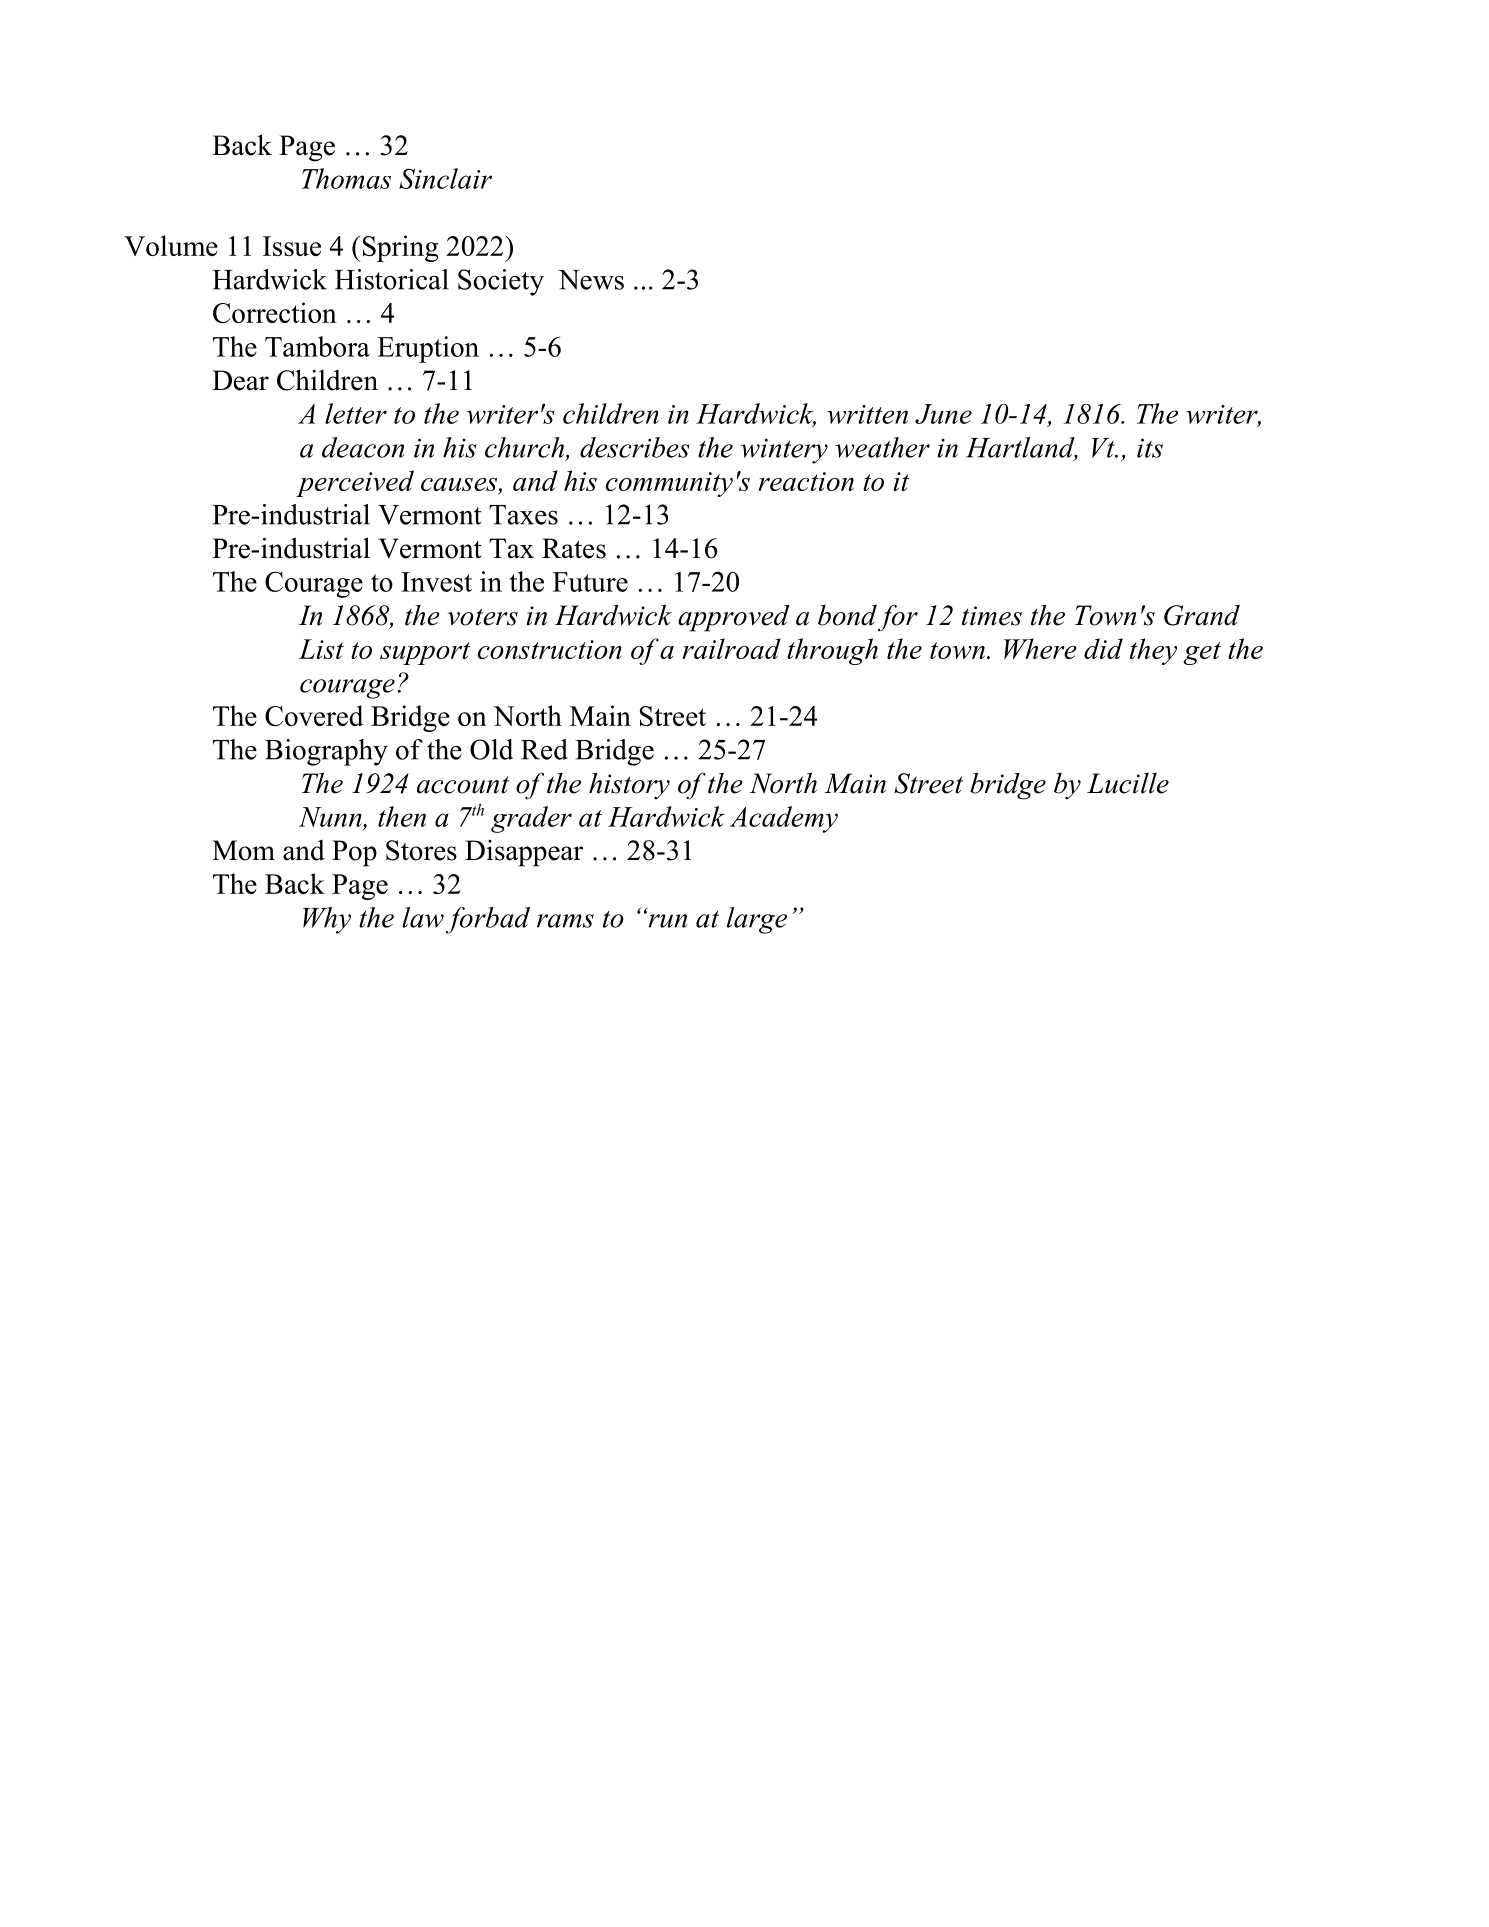 The height and width of the screenshot is (1927, 1489). Describe the element at coordinates (666, 920) in the screenshot. I see `run` at that location.
